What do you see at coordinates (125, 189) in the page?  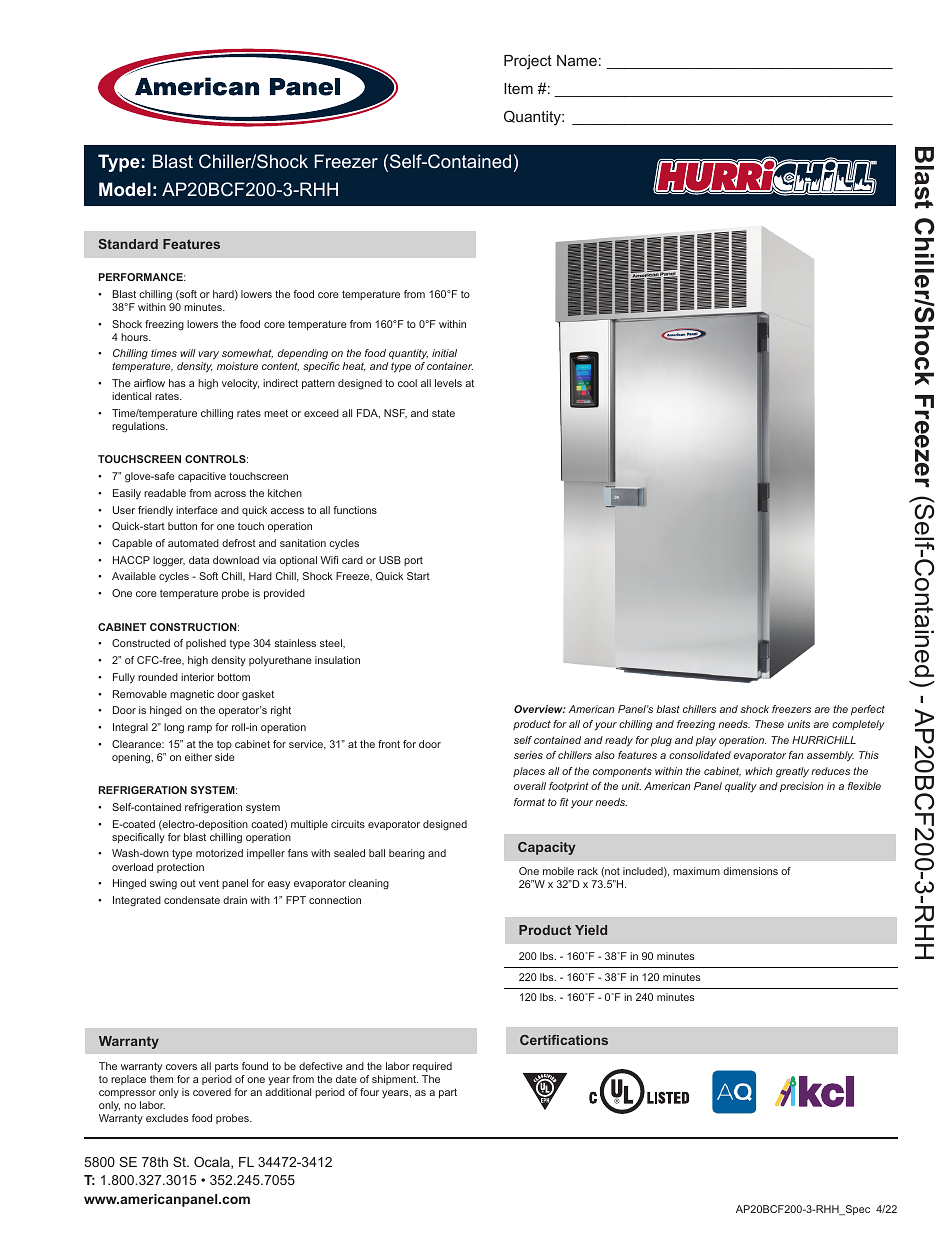 I see `Model` at bounding box center [125, 189].
